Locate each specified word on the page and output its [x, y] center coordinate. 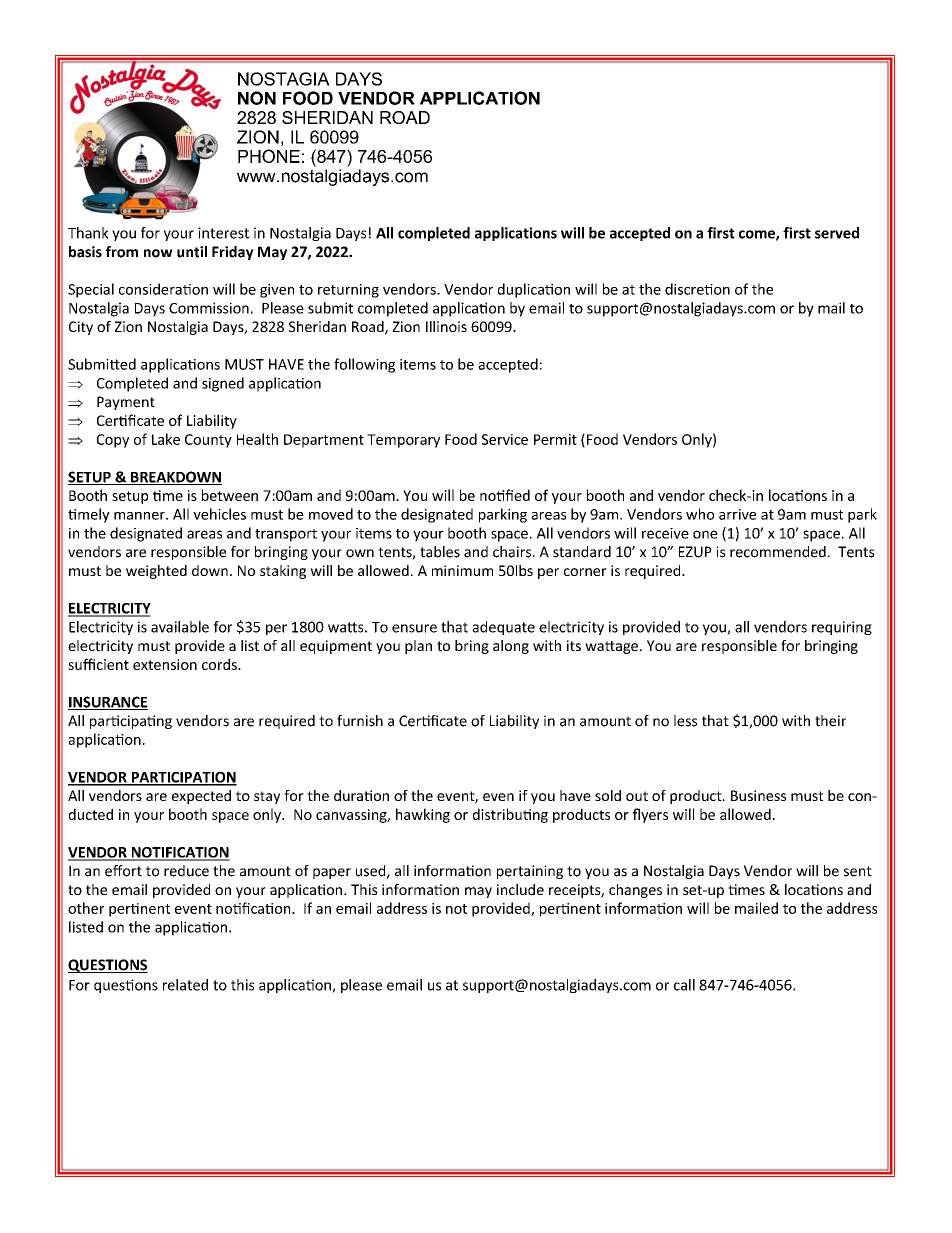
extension [165, 664]
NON [257, 98]
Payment [126, 403]
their [830, 721]
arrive [737, 514]
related [185, 985]
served [837, 233]
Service [505, 439]
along [511, 647]
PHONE [269, 156]
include [520, 889]
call [684, 985]
